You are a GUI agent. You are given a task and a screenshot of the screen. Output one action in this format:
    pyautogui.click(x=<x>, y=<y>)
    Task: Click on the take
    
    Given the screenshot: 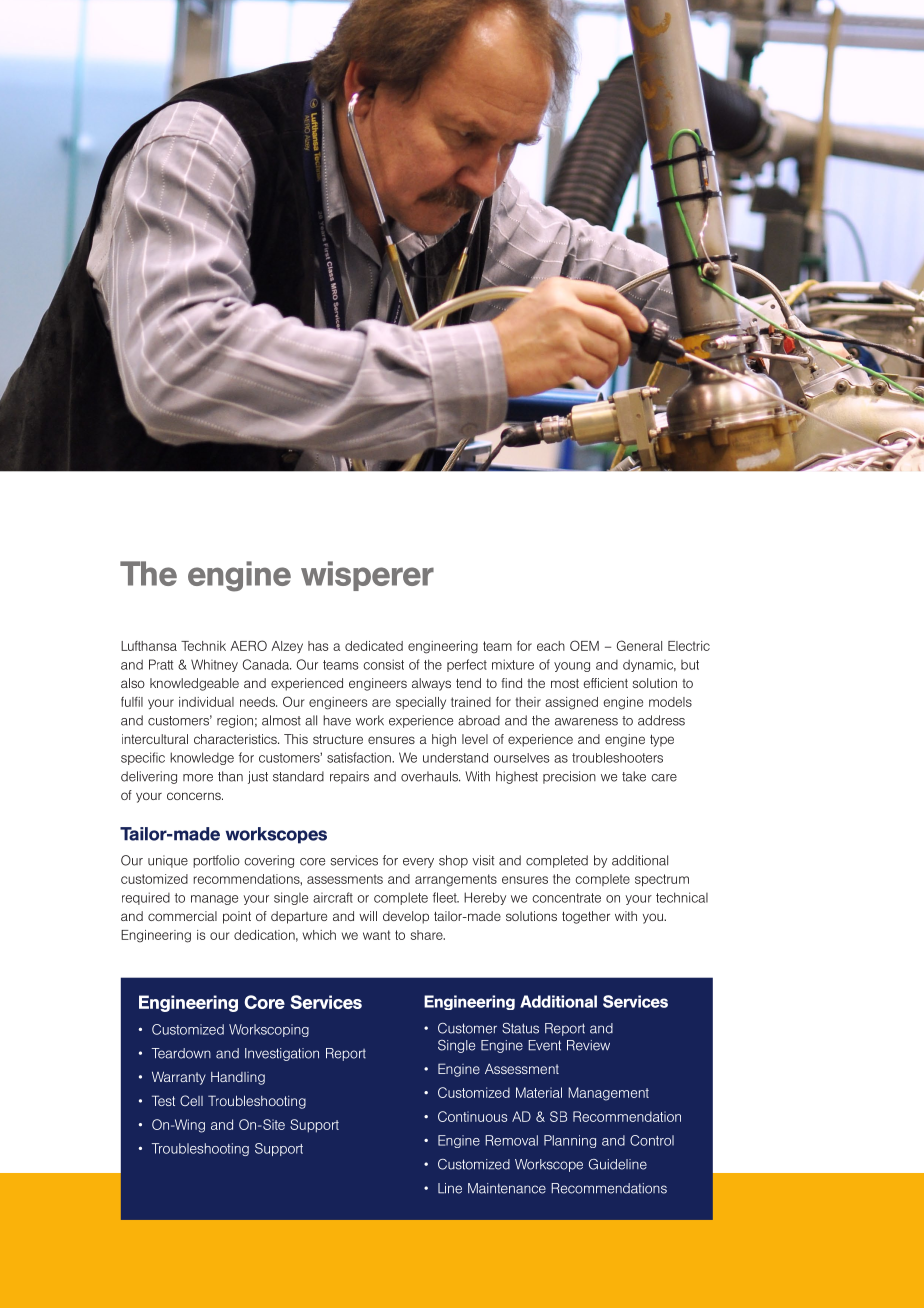 What is the action you would take?
    pyautogui.click(x=634, y=776)
